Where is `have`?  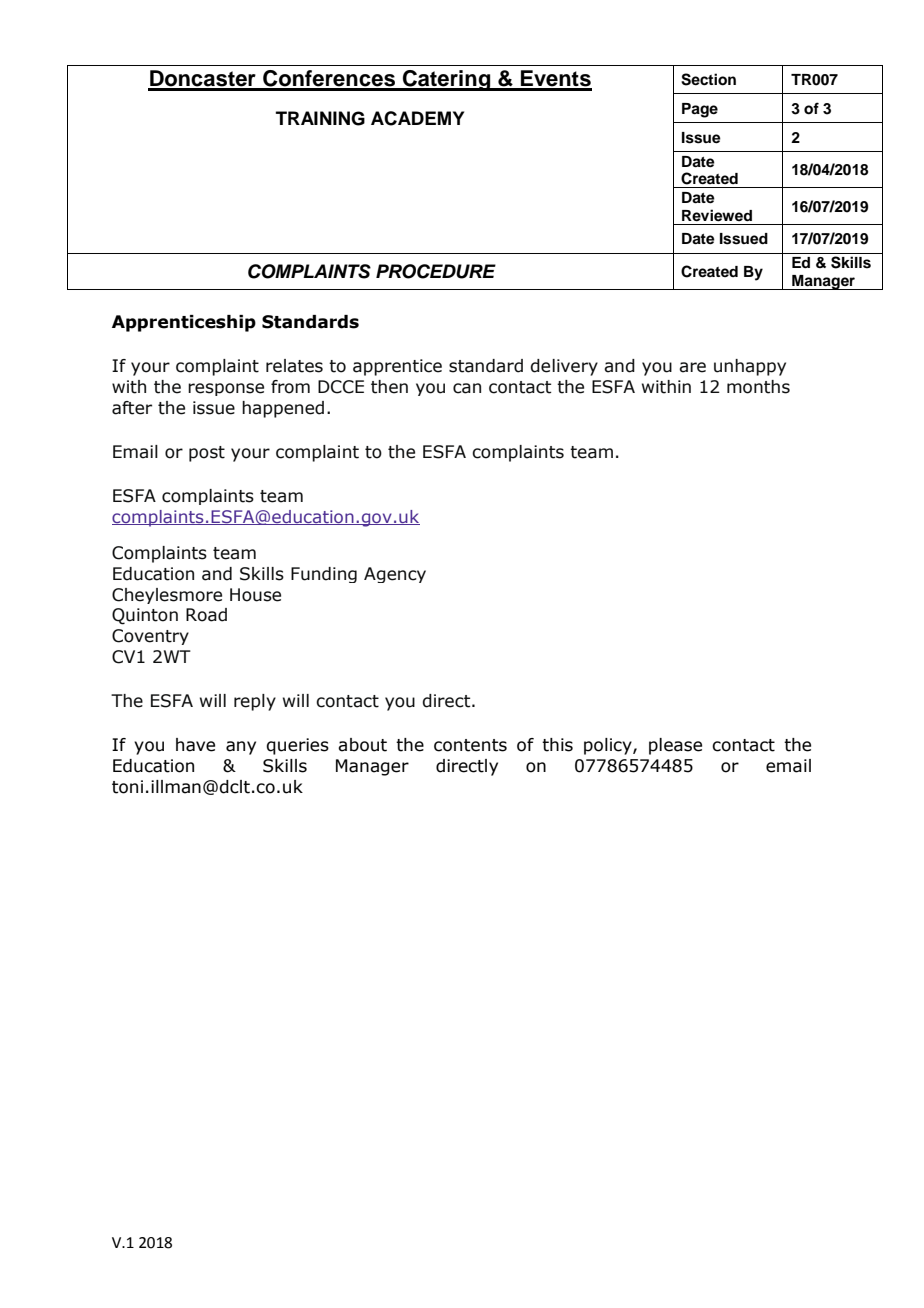 have is located at coordinates (195, 745).
